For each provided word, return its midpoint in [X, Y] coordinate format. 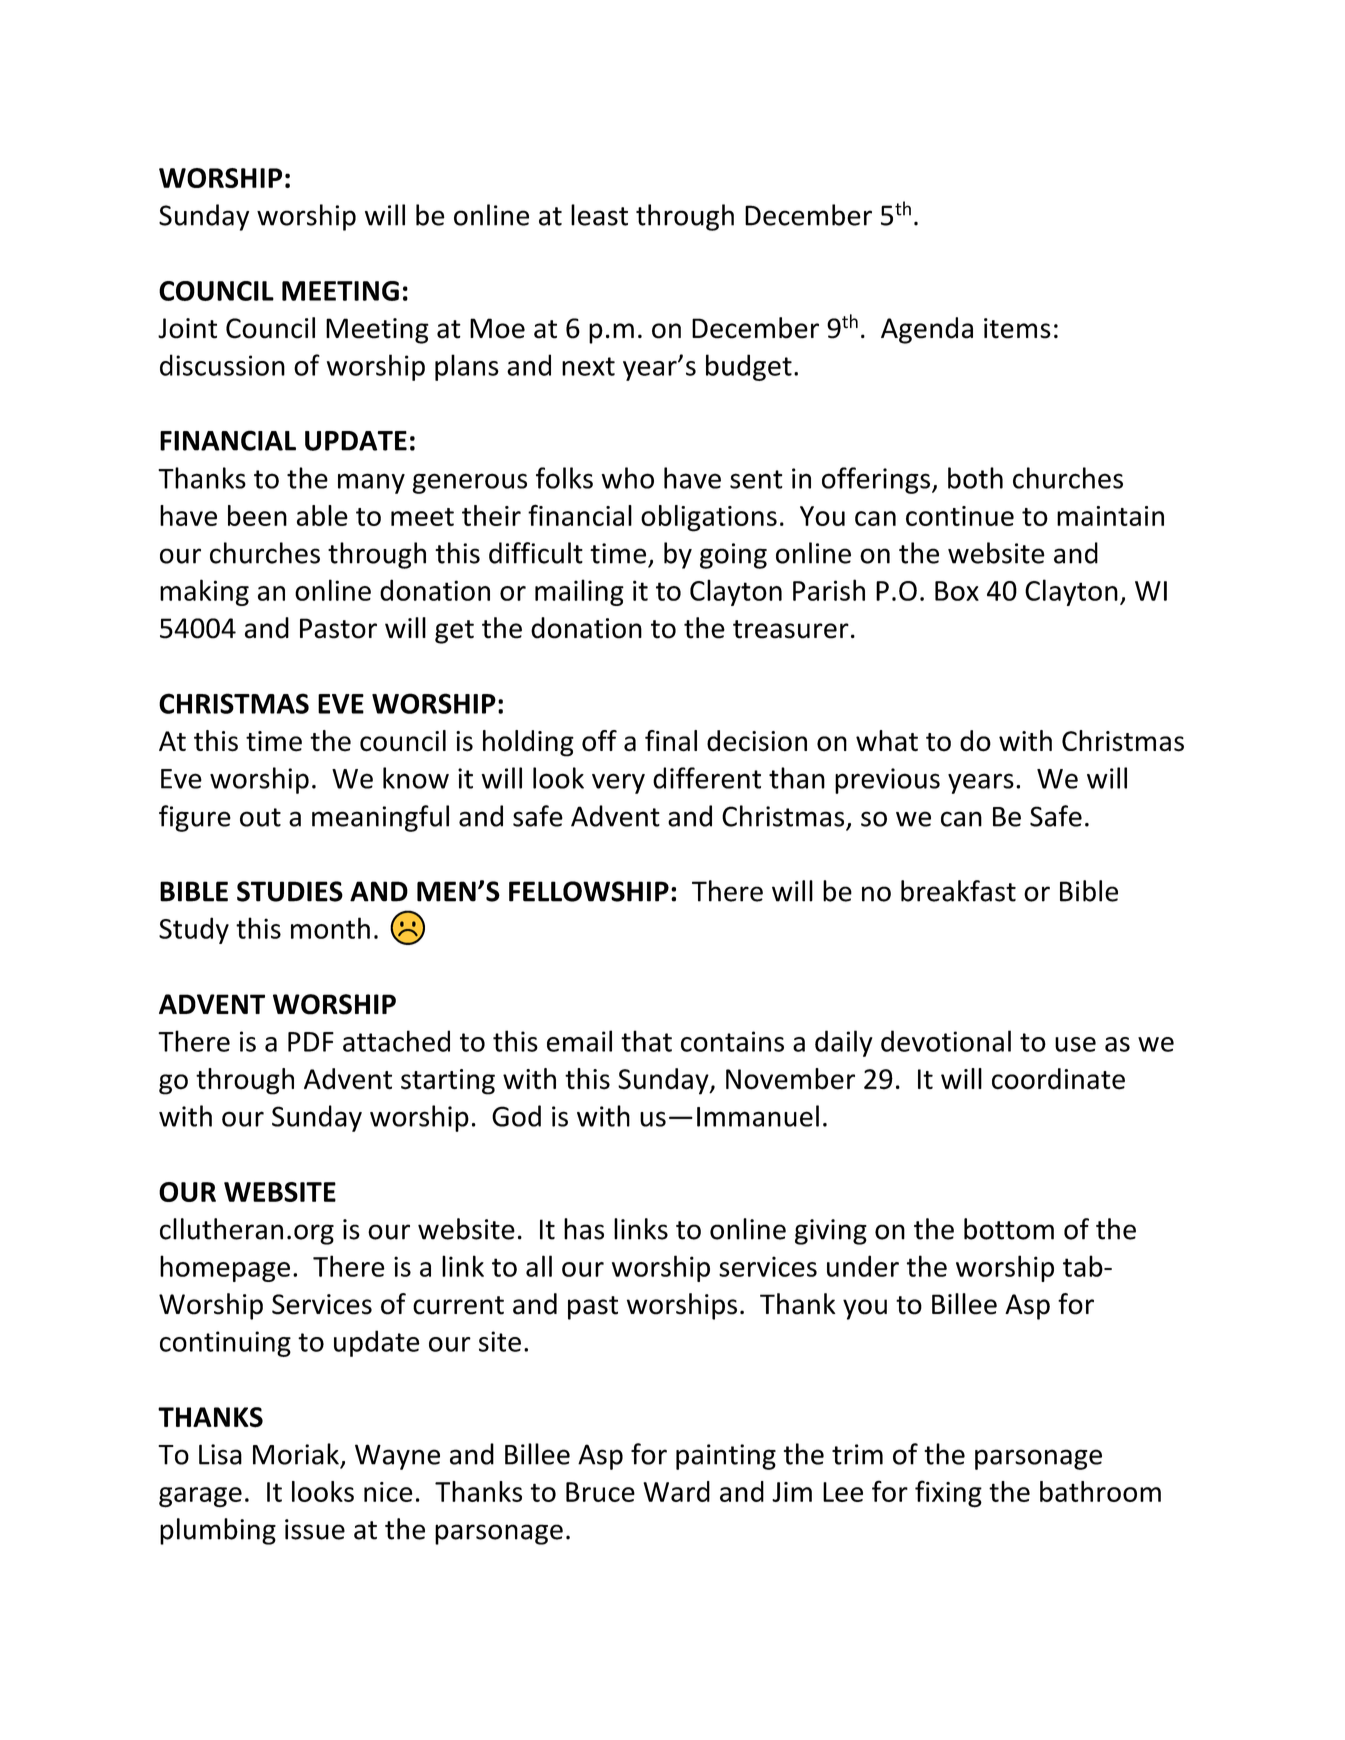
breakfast [958, 891]
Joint [187, 328]
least [599, 215]
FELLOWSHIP [589, 891]
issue [315, 1529]
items [1017, 328]
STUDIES [290, 891]
